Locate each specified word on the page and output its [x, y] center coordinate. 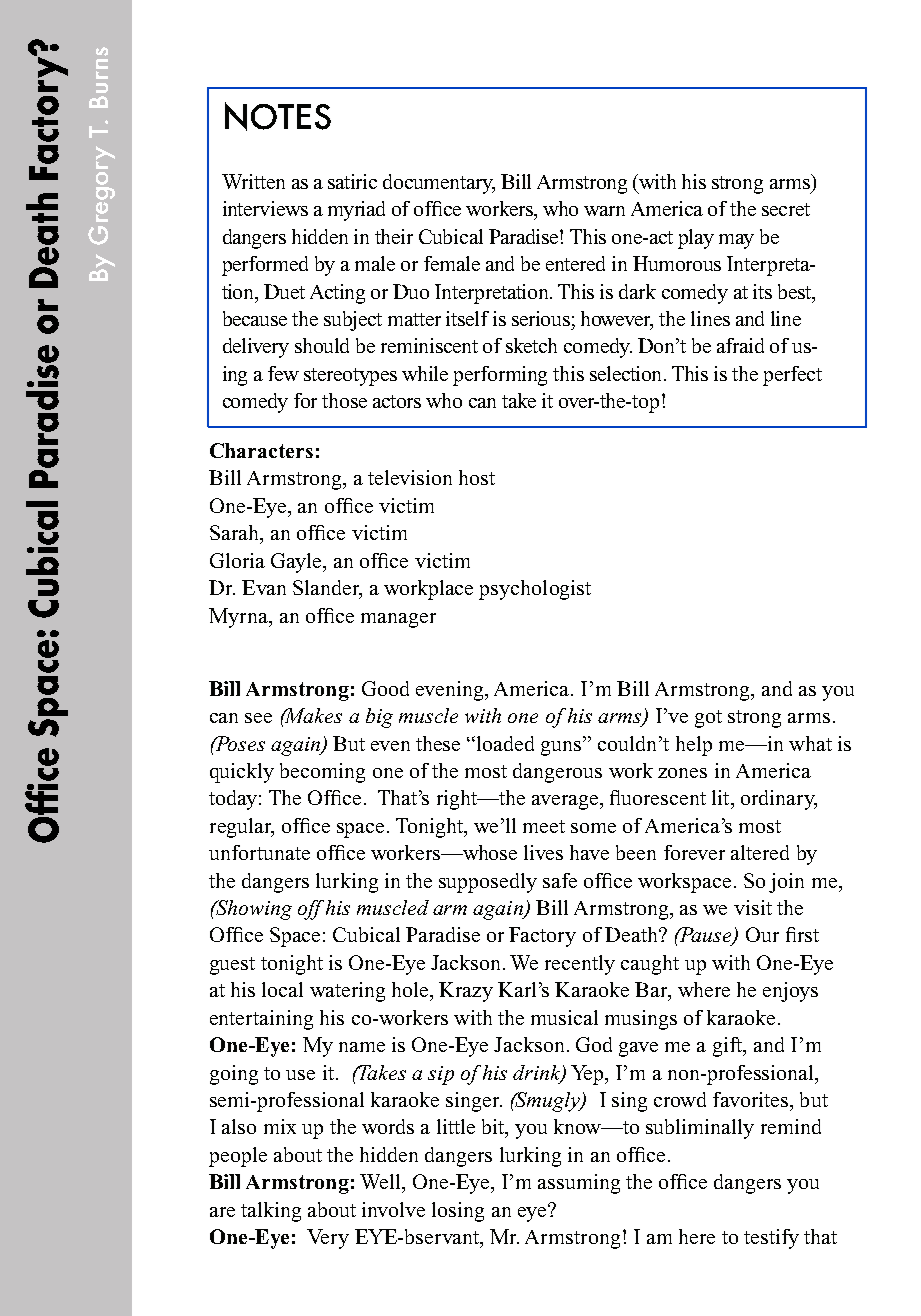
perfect [792, 376]
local [282, 989]
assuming [579, 1184]
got [708, 719]
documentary [439, 184]
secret [786, 209]
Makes [312, 715]
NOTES [278, 116]
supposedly [488, 883]
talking [271, 1212]
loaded [505, 743]
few [283, 373]
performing [500, 376]
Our [762, 934]
